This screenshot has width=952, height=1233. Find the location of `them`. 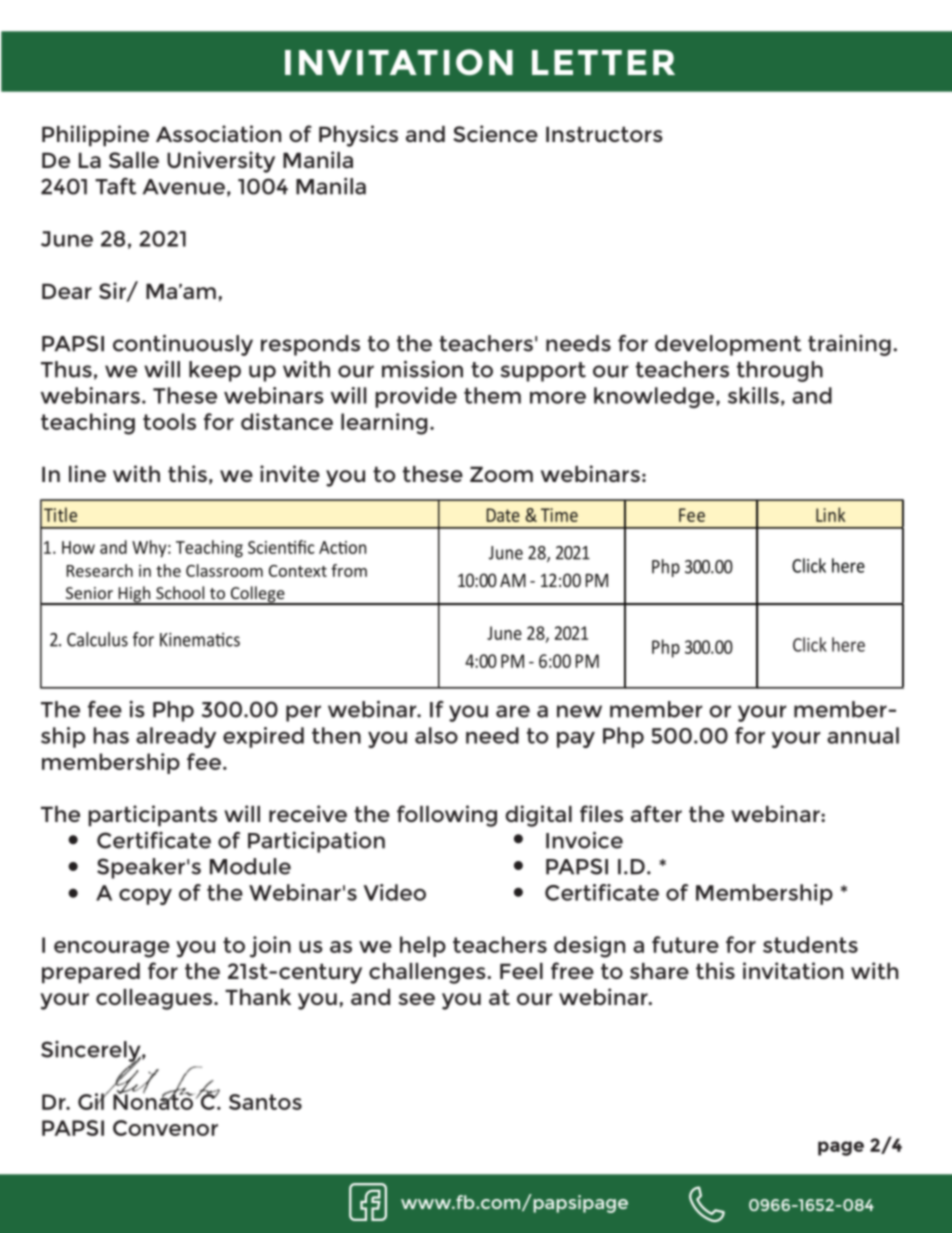

them is located at coordinates (492, 395).
